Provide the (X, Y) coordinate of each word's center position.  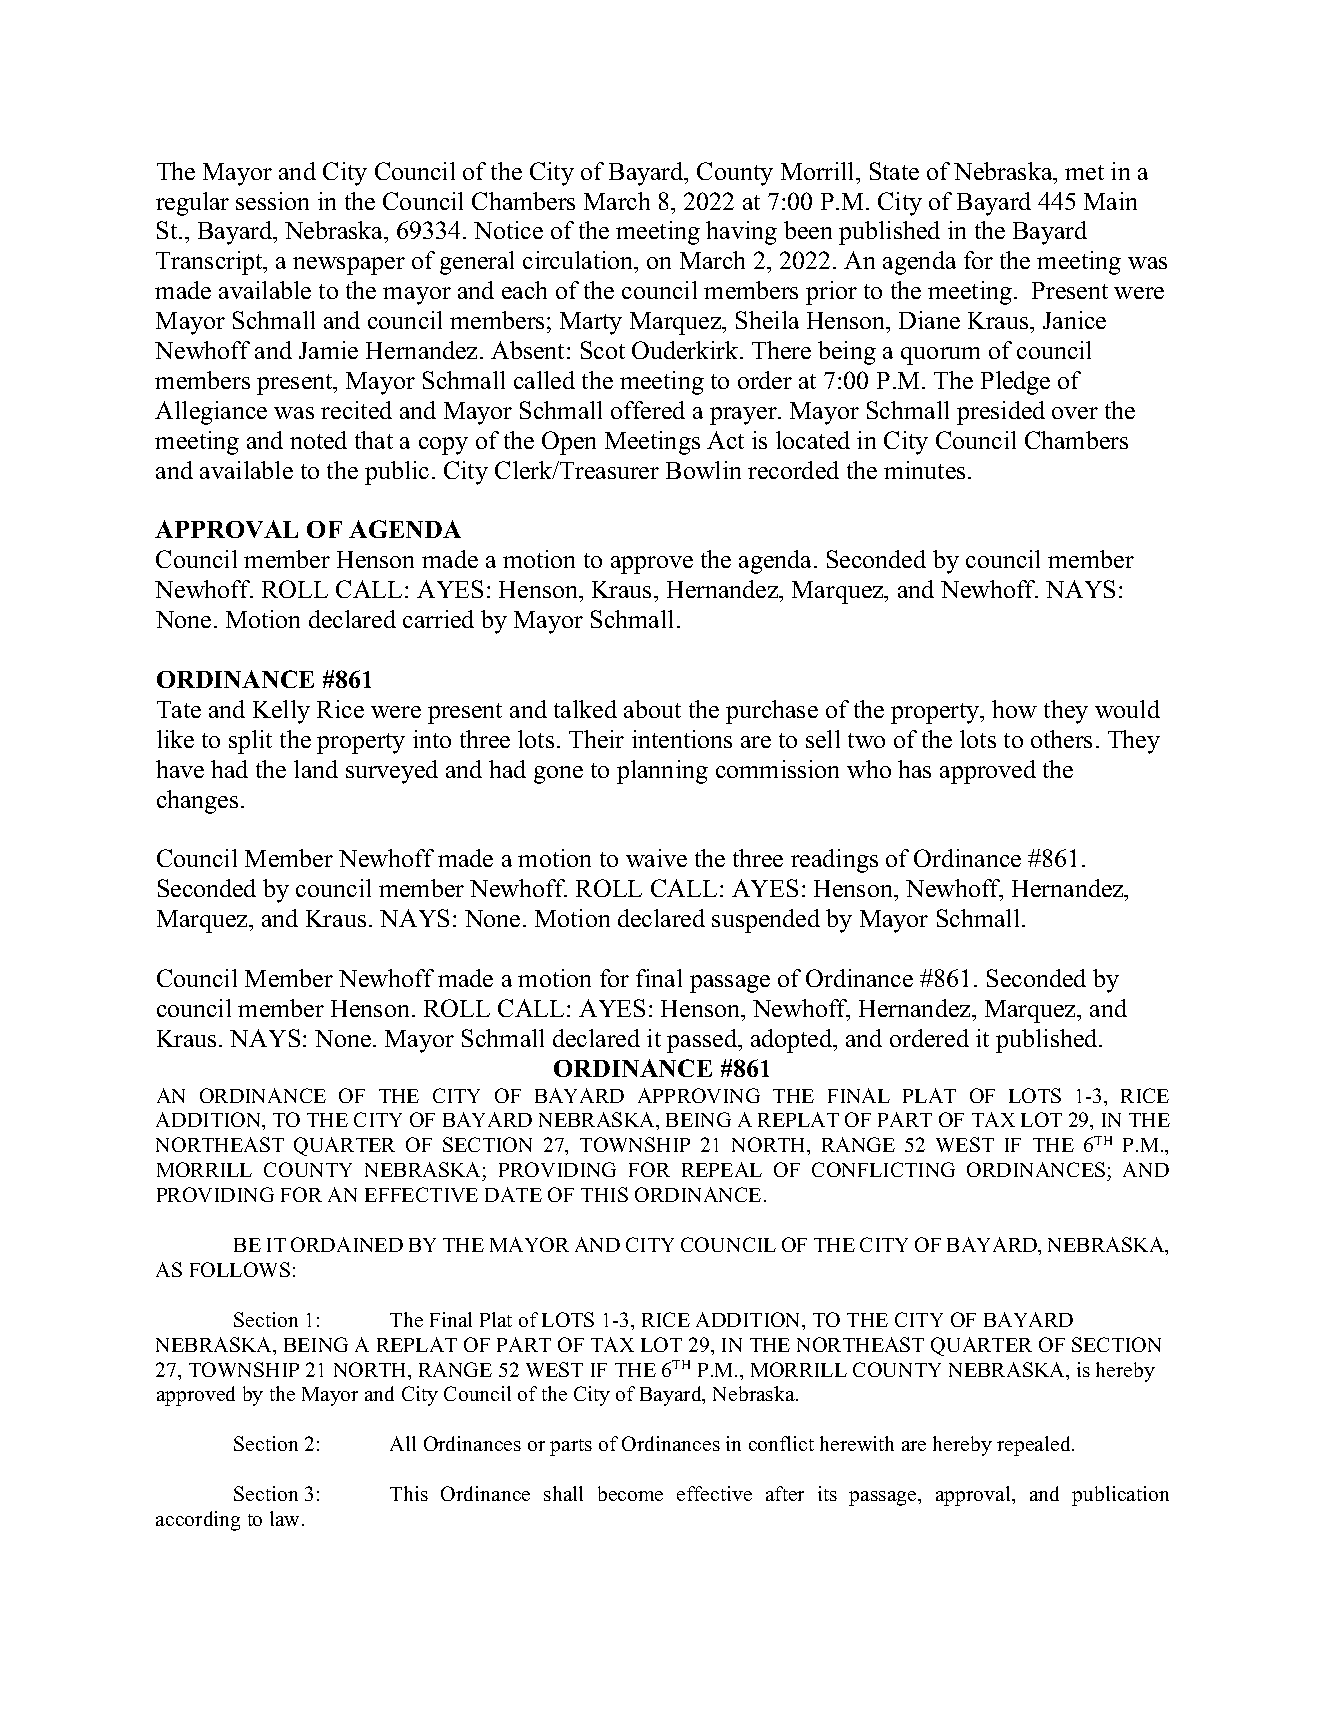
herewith (857, 1443)
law (286, 1518)
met (1084, 172)
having (741, 233)
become (630, 1493)
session (272, 201)
